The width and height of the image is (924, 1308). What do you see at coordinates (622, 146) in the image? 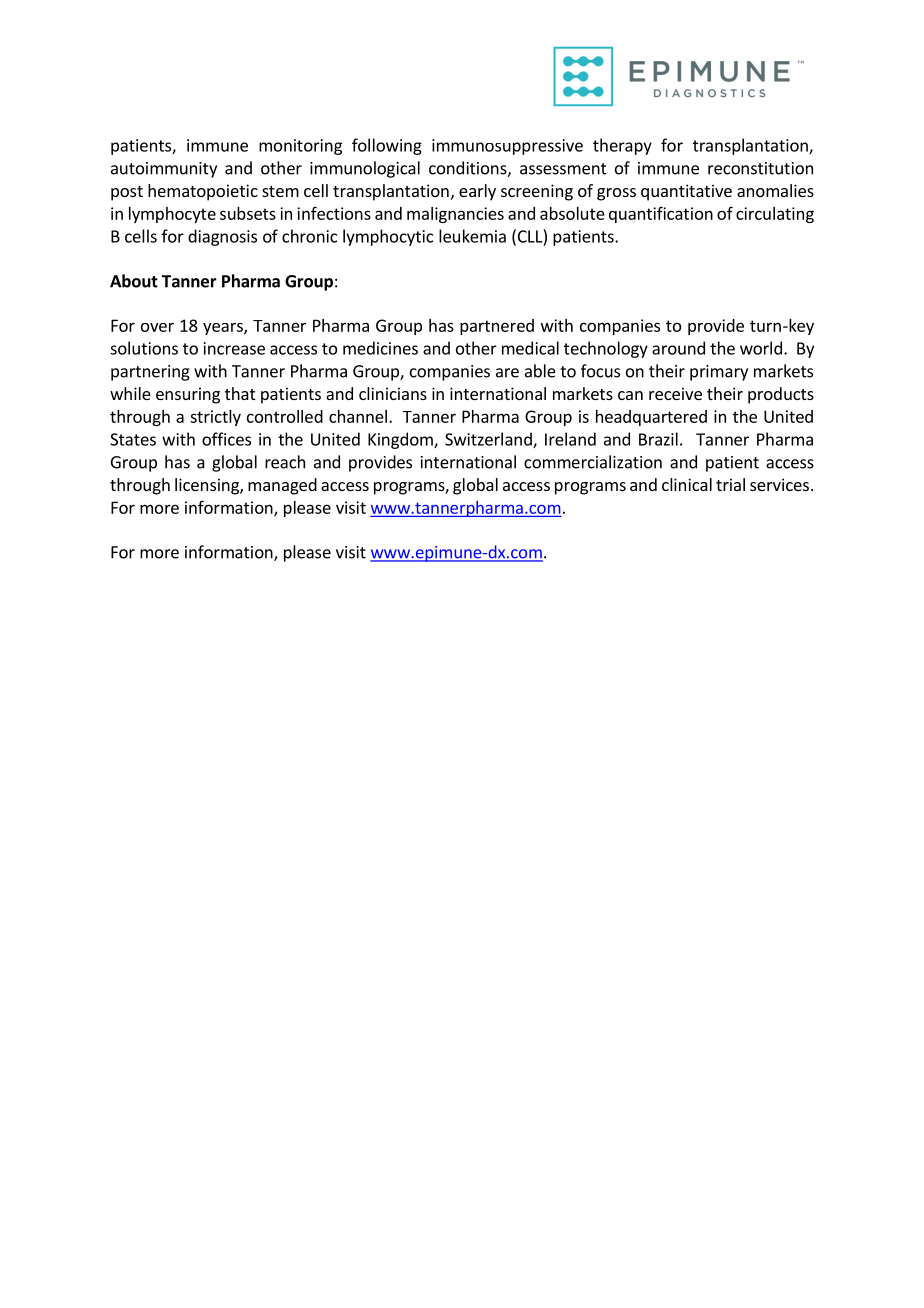
I see `therapy` at bounding box center [622, 146].
